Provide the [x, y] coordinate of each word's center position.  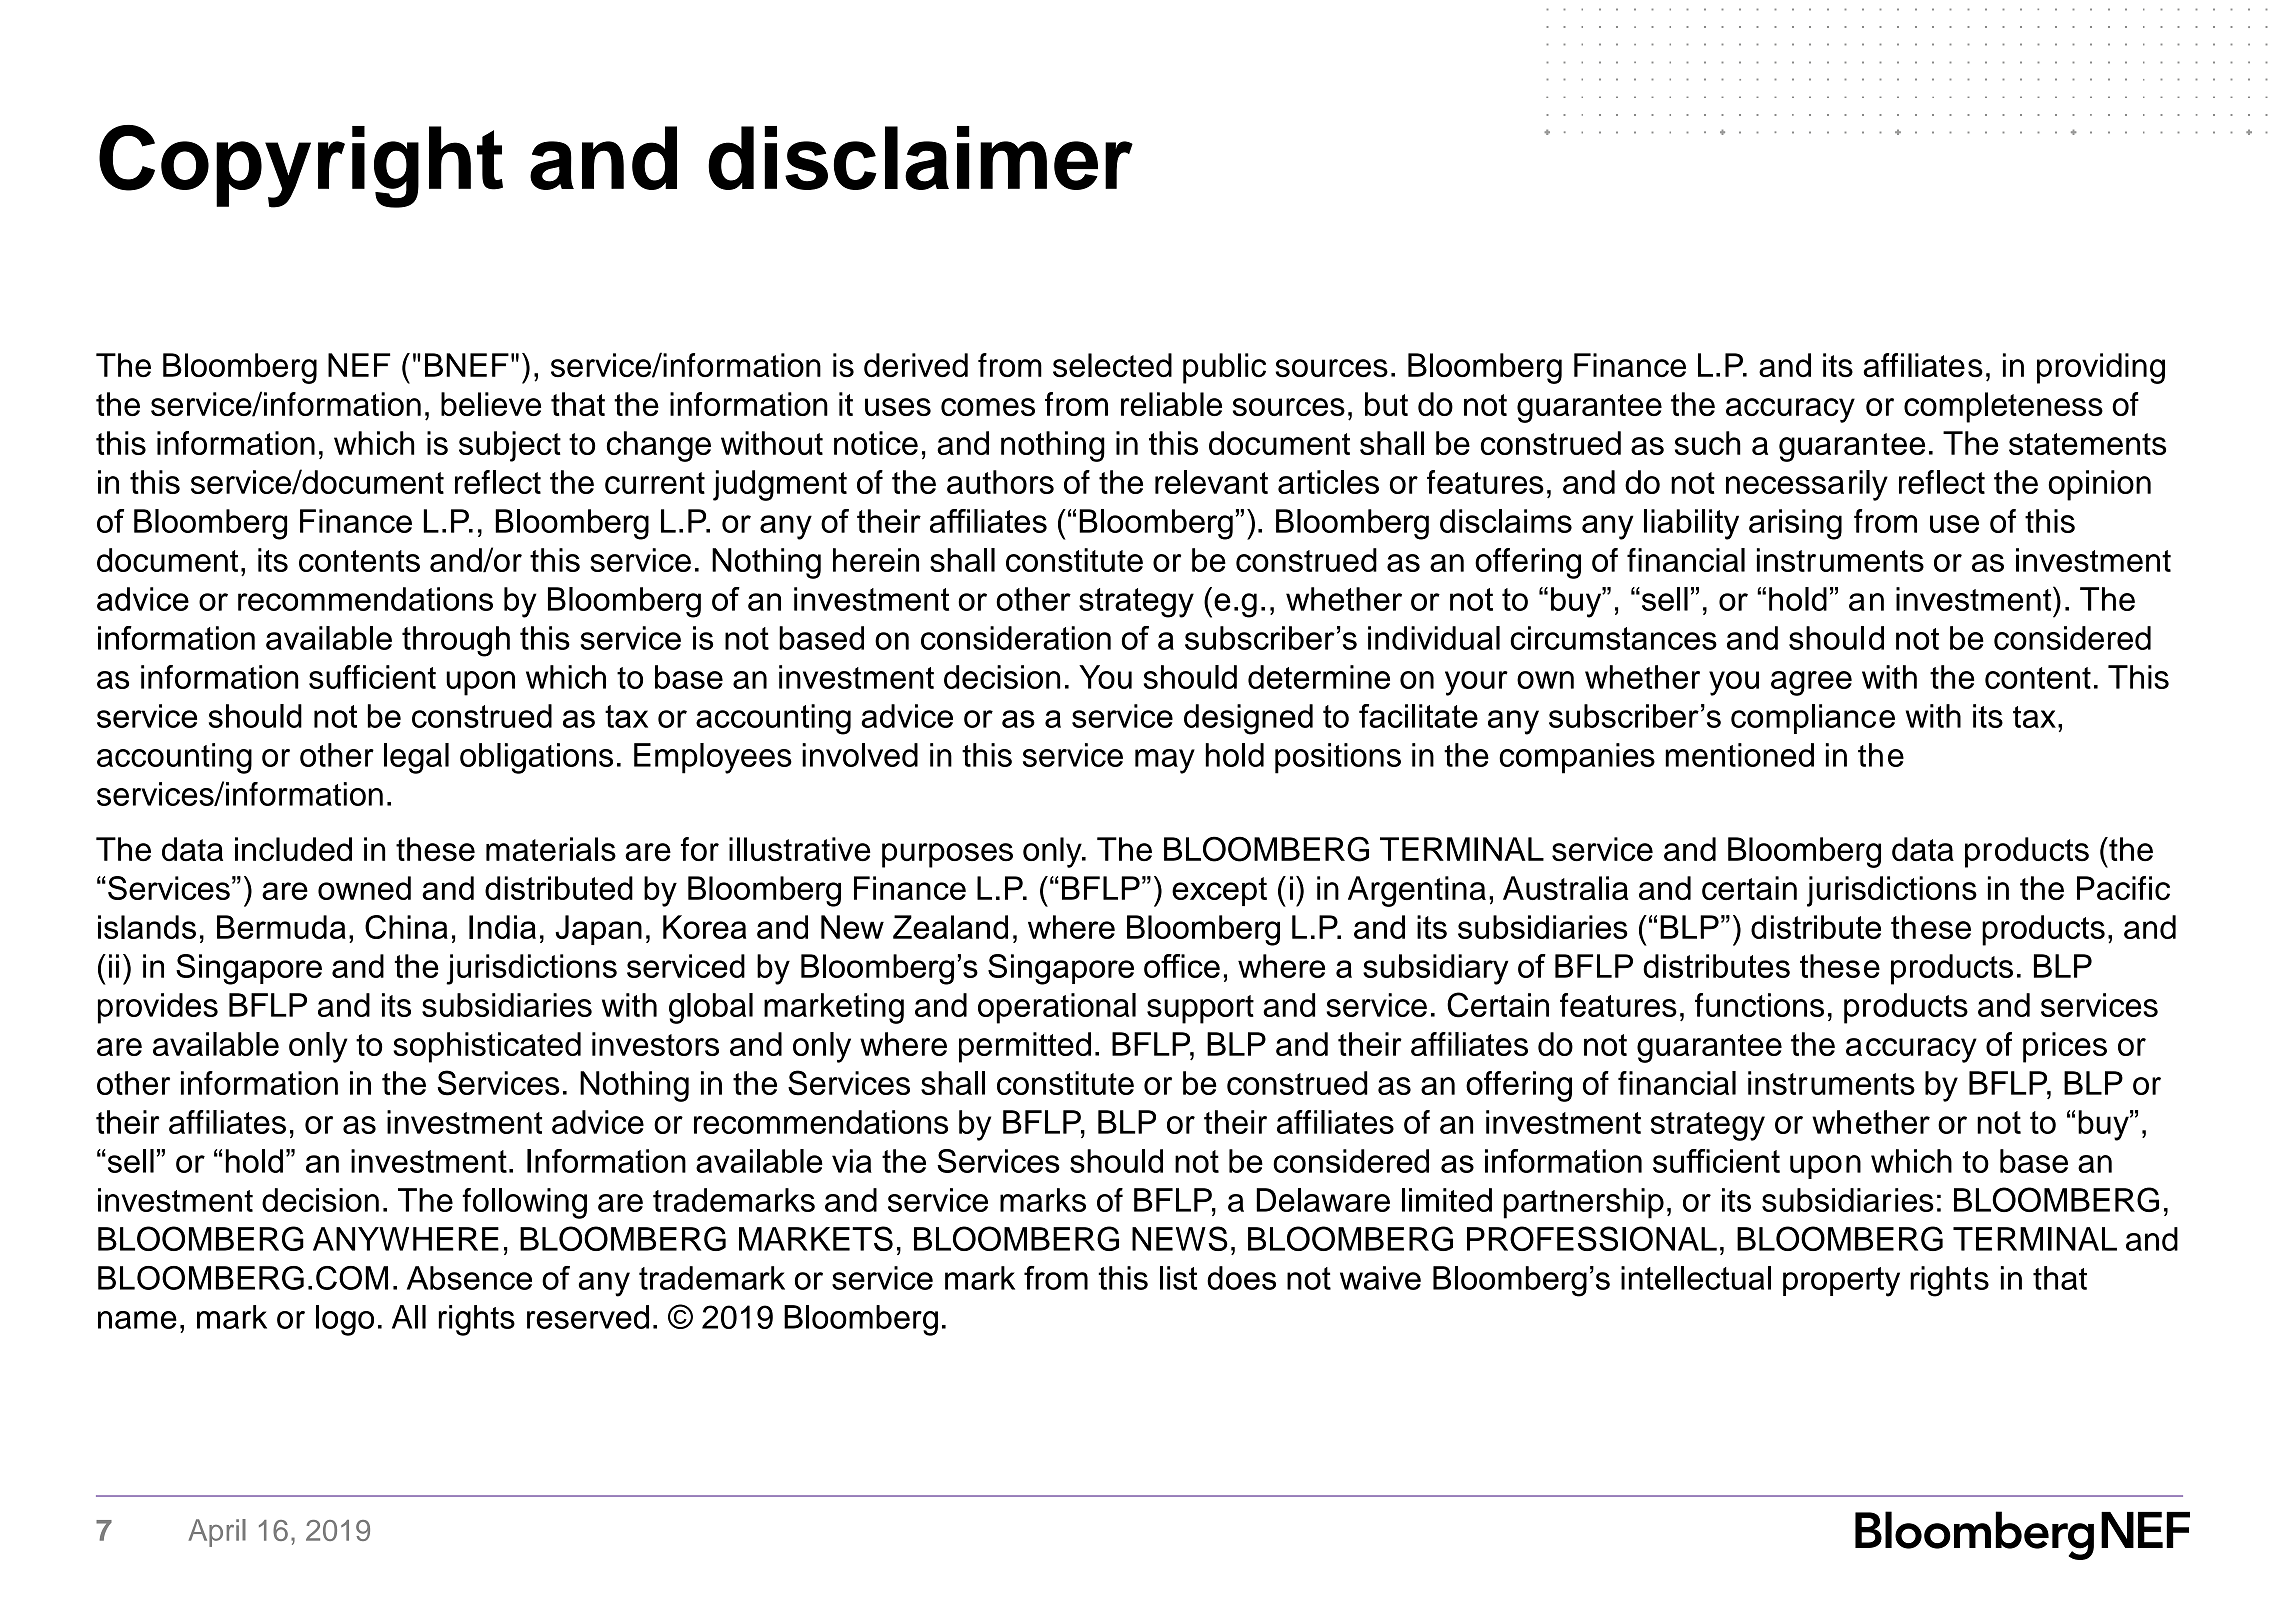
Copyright [301, 166]
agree [1811, 683]
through [456, 641]
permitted [1025, 1047]
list [1178, 1278]
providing [2101, 368]
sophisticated [487, 1047]
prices [2065, 1047]
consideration [1016, 638]
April [217, 1533]
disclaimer [920, 158]
